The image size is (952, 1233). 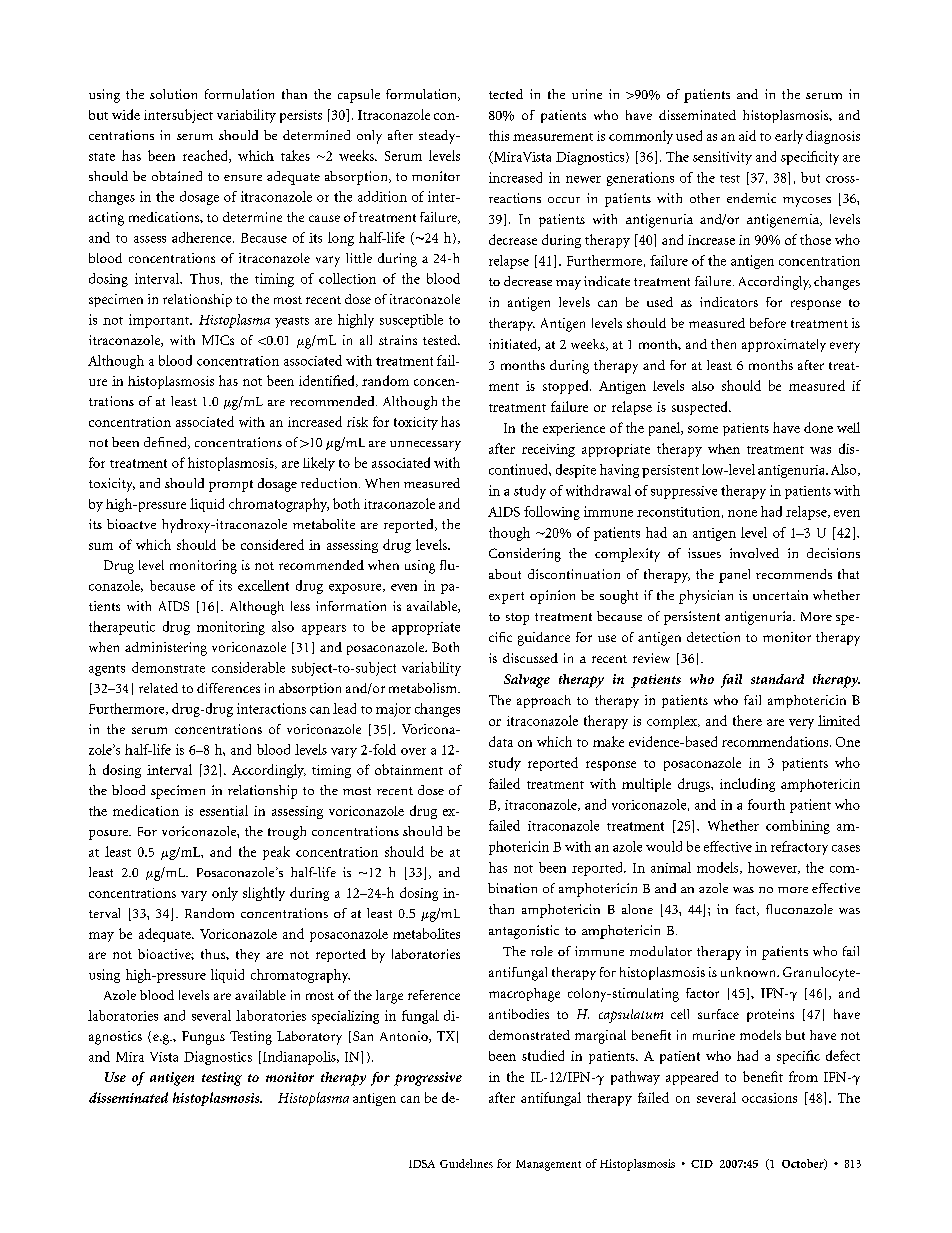 What do you see at coordinates (713, 637) in the screenshot?
I see `detection` at bounding box center [713, 637].
